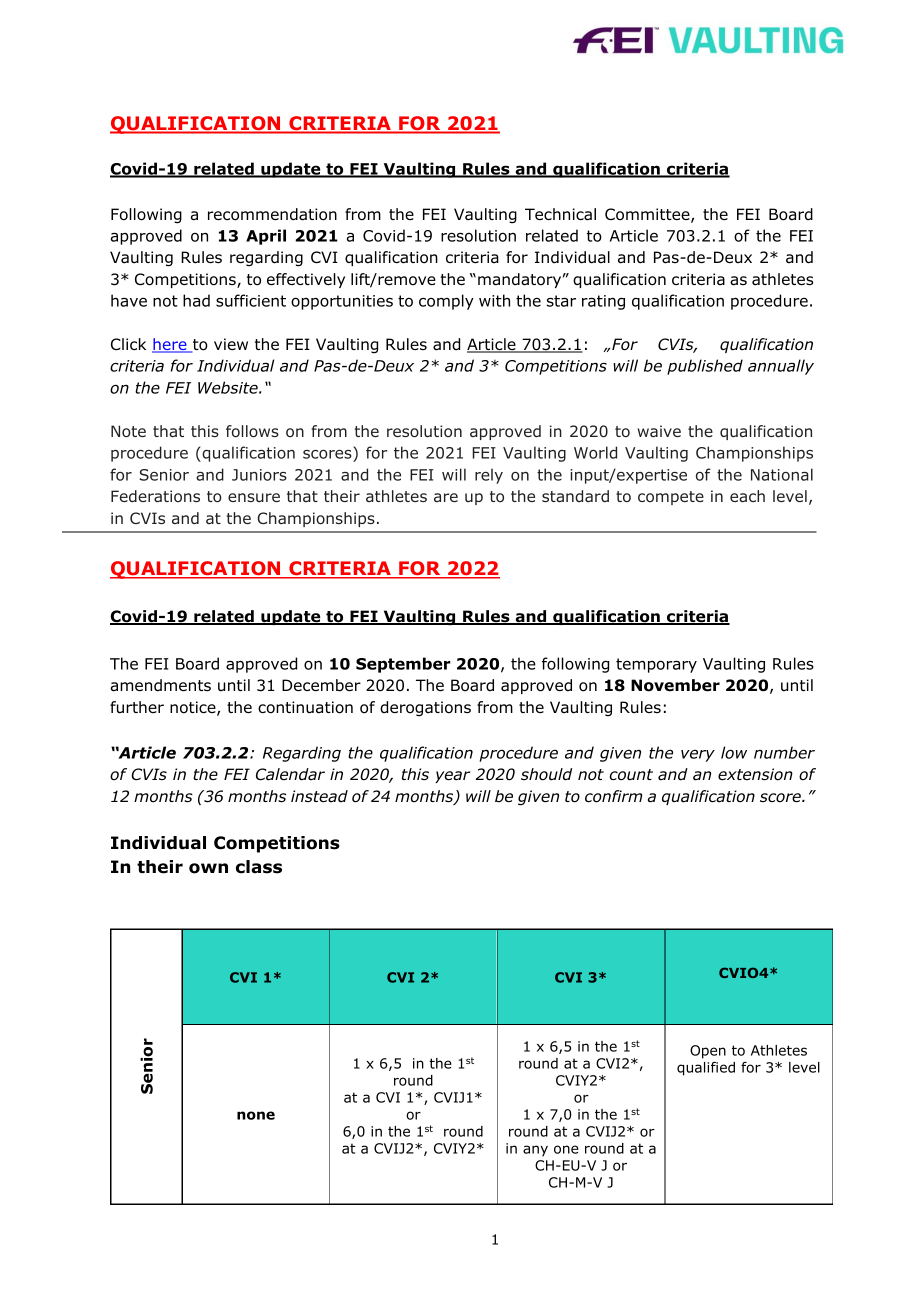  Describe the element at coordinates (446, 302) in the document. I see `comply` at that location.
